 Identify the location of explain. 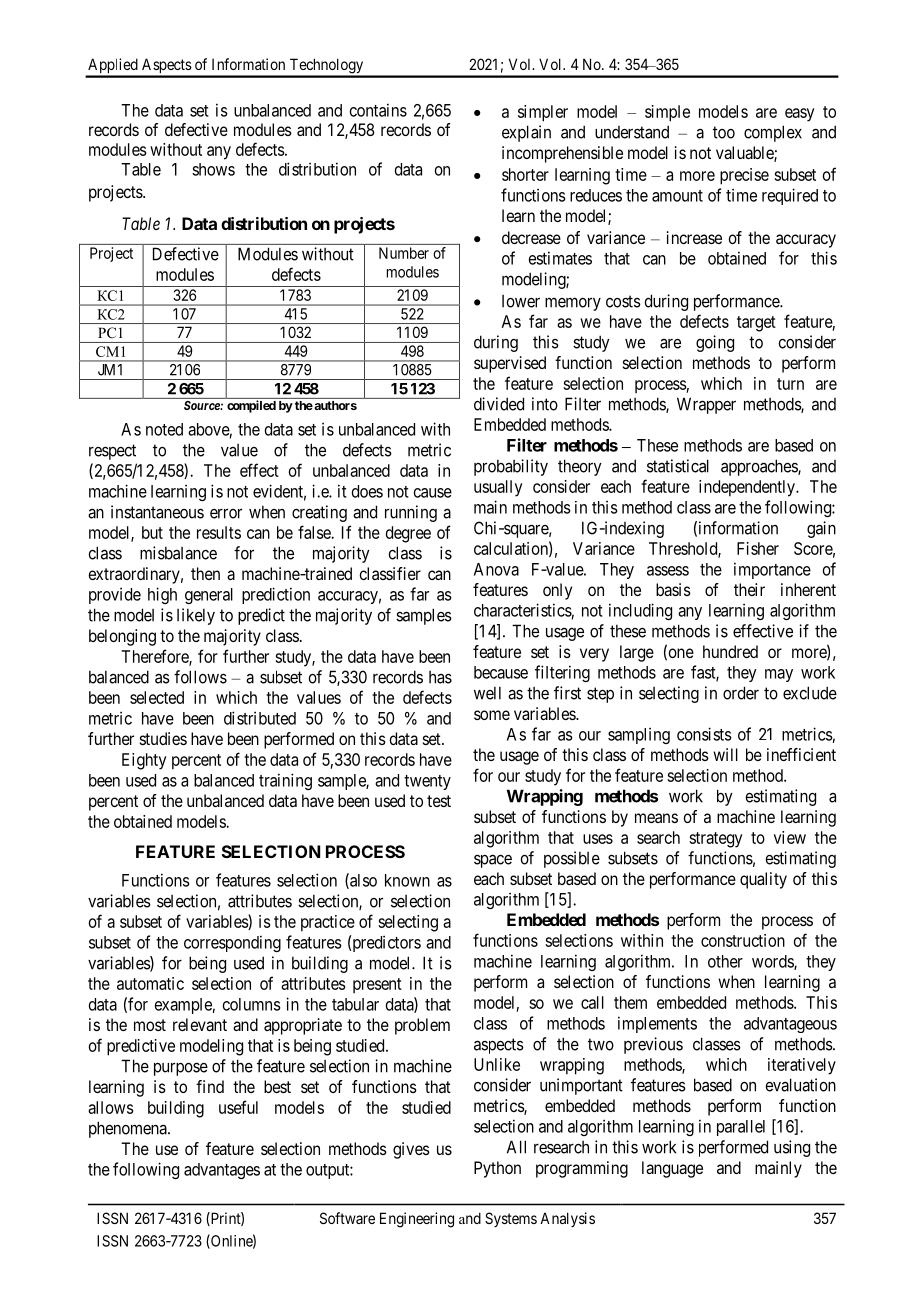
(526, 133).
